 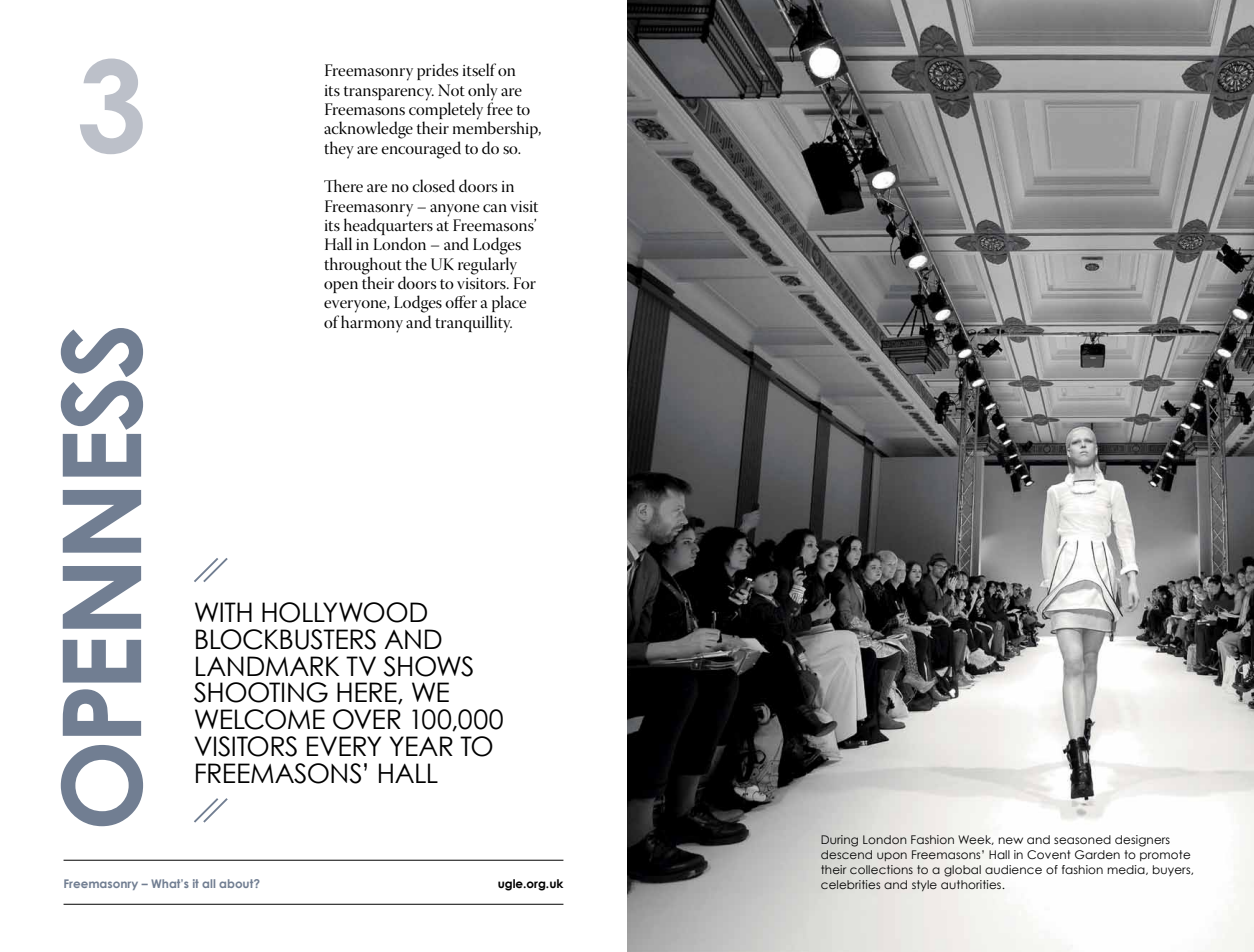 I want to click on itself, so click(x=479, y=69).
